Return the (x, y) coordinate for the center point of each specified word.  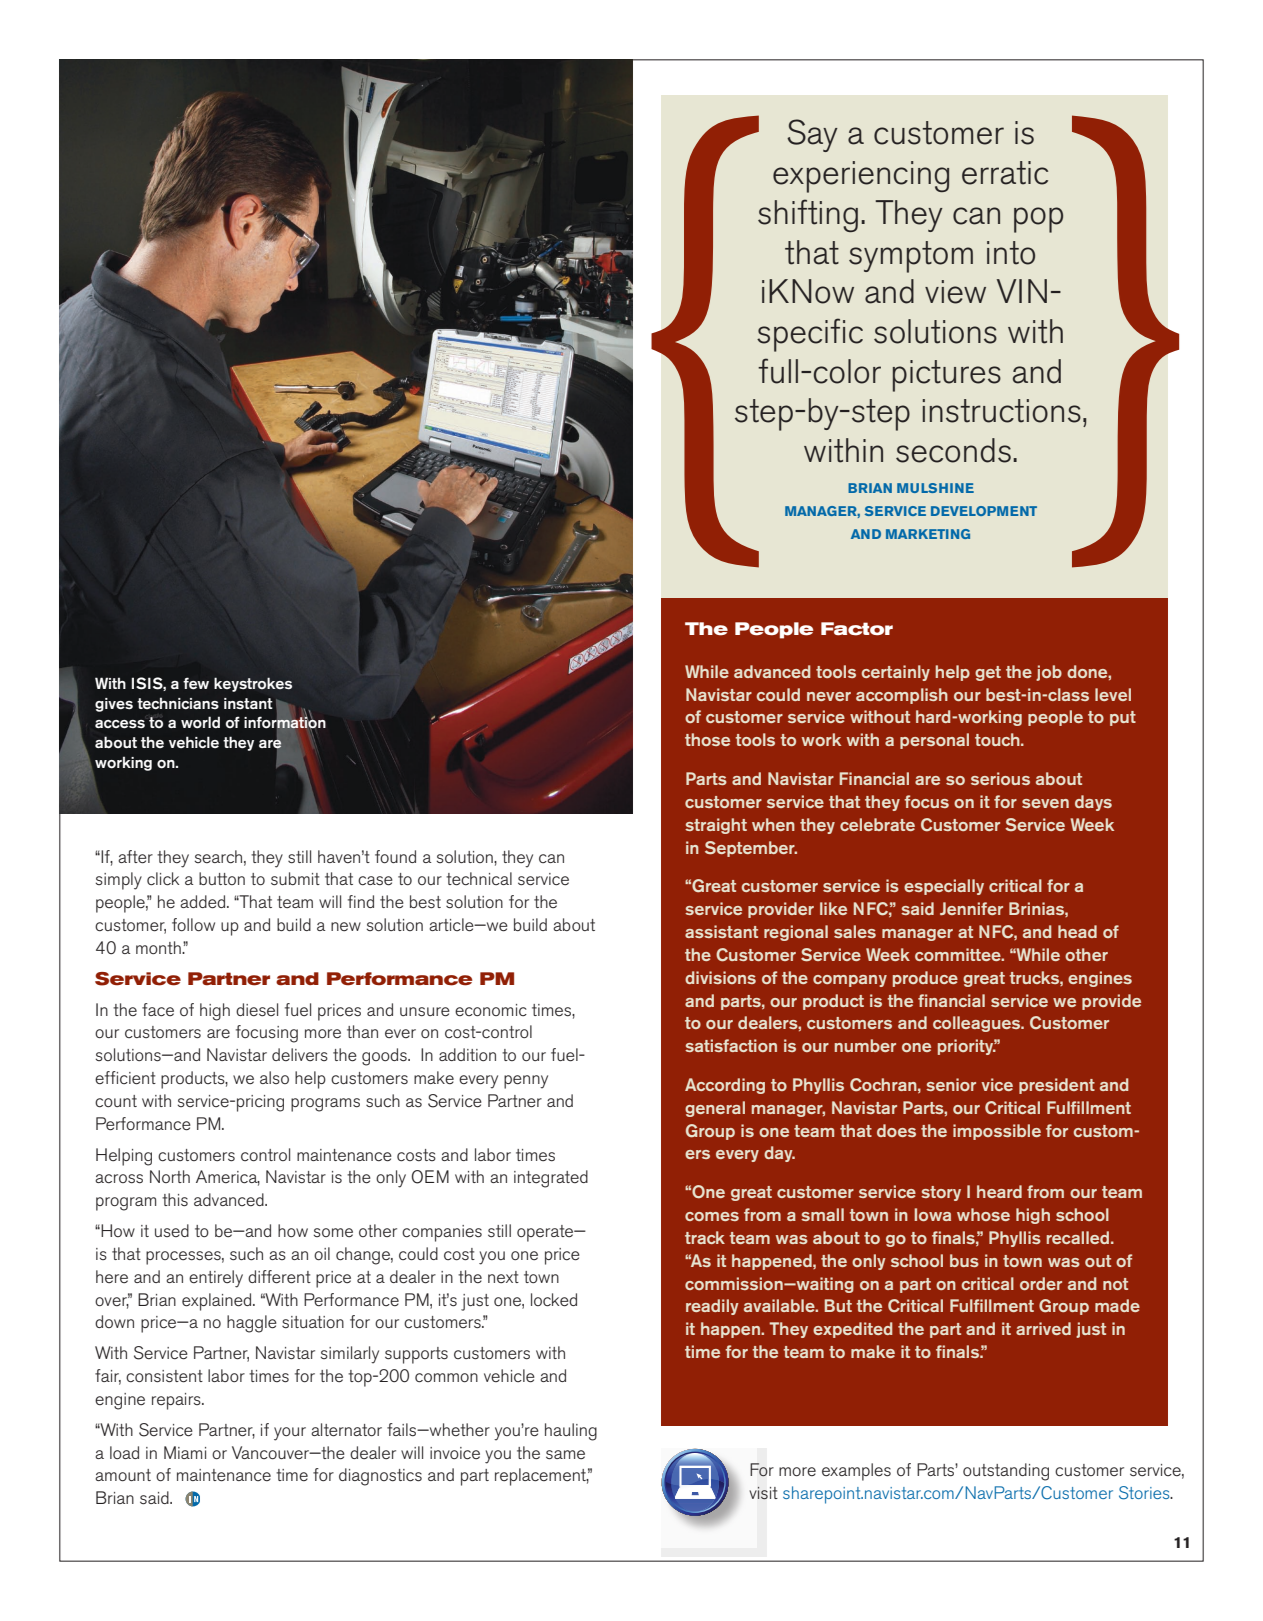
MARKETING (928, 534)
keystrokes (253, 684)
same (565, 1455)
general (715, 1109)
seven (1045, 803)
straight (716, 826)
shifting (808, 215)
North (170, 1176)
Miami (185, 1452)
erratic (1005, 173)
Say (812, 135)
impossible (997, 1132)
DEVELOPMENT (984, 511)
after (135, 857)
